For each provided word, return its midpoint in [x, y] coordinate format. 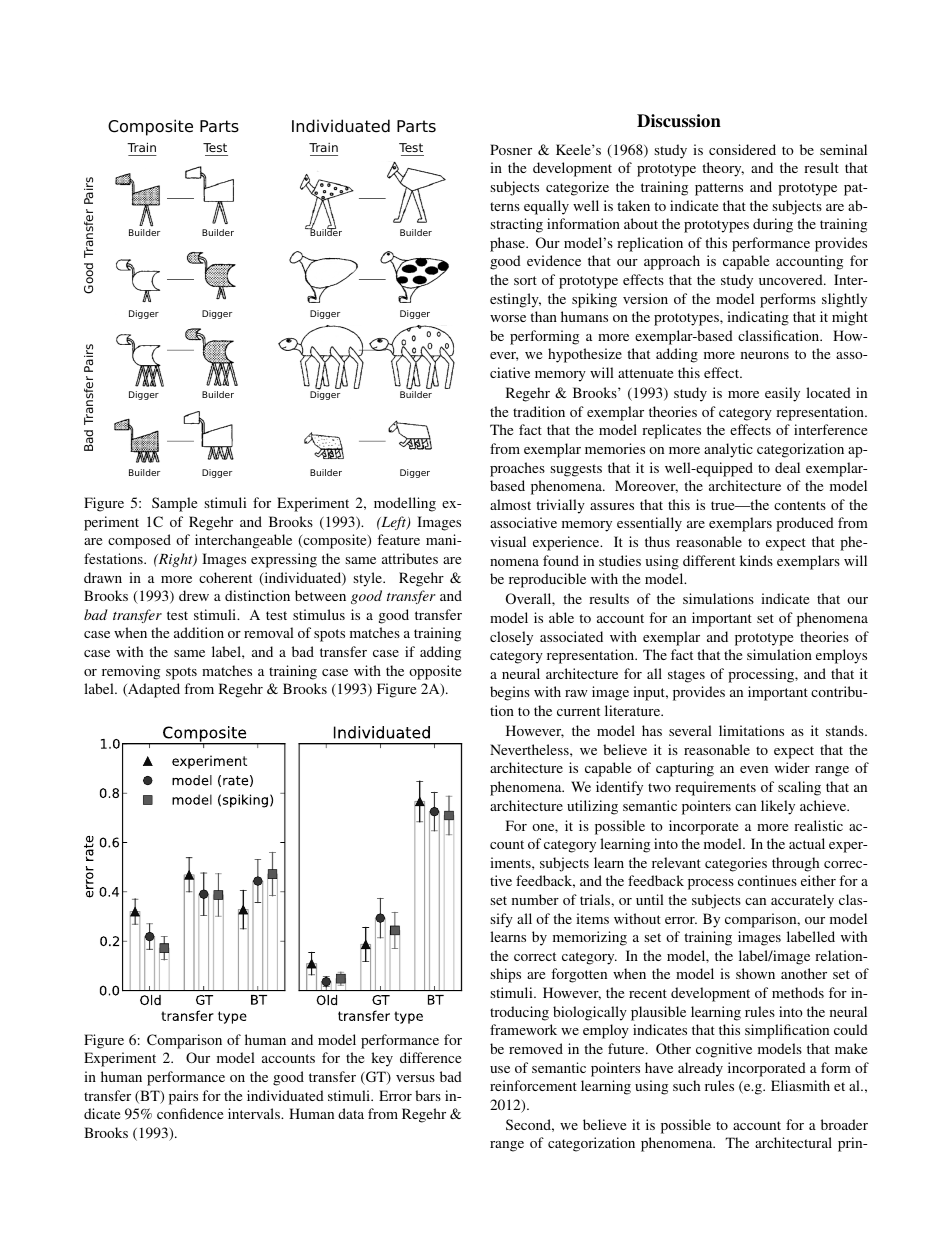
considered [742, 149]
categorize [577, 188]
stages [686, 676]
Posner [511, 149]
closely [511, 638]
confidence [190, 1113]
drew [194, 595]
